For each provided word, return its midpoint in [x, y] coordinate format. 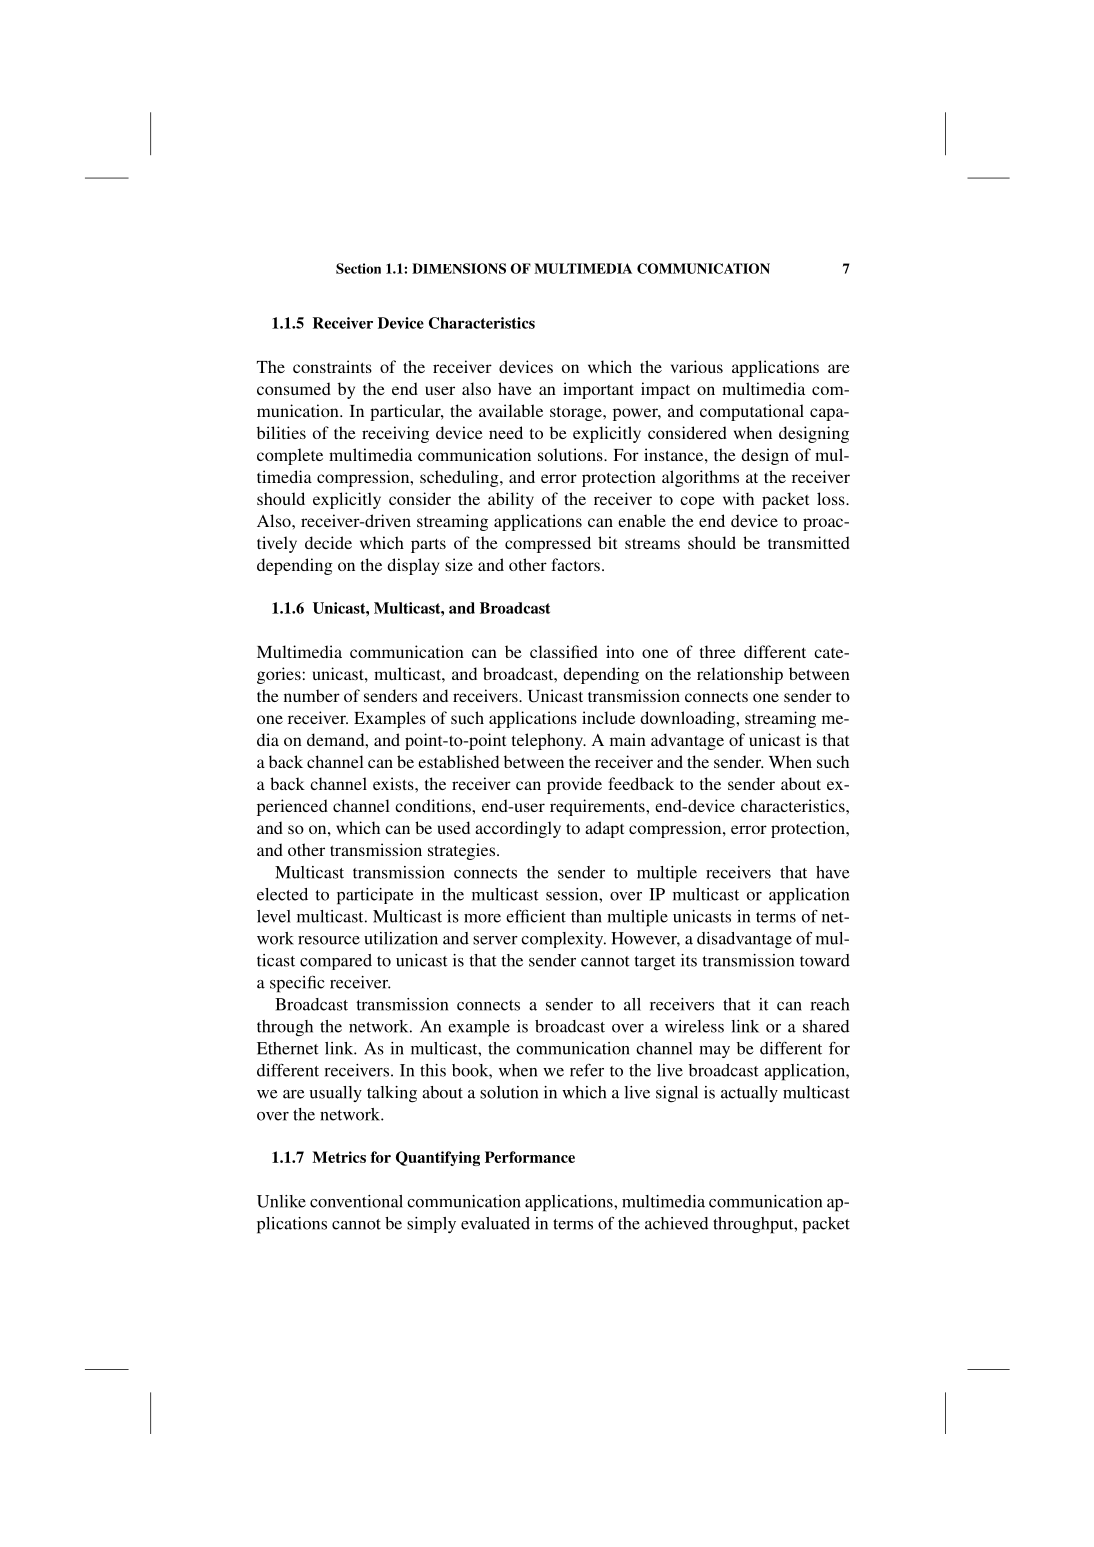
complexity [563, 940]
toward [825, 960]
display [413, 566]
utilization [401, 938]
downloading [688, 719]
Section [358, 268]
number [312, 695]
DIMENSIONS [459, 268]
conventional [356, 1201]
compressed [548, 544]
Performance [530, 1157]
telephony [548, 741]
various [697, 366]
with [738, 498]
